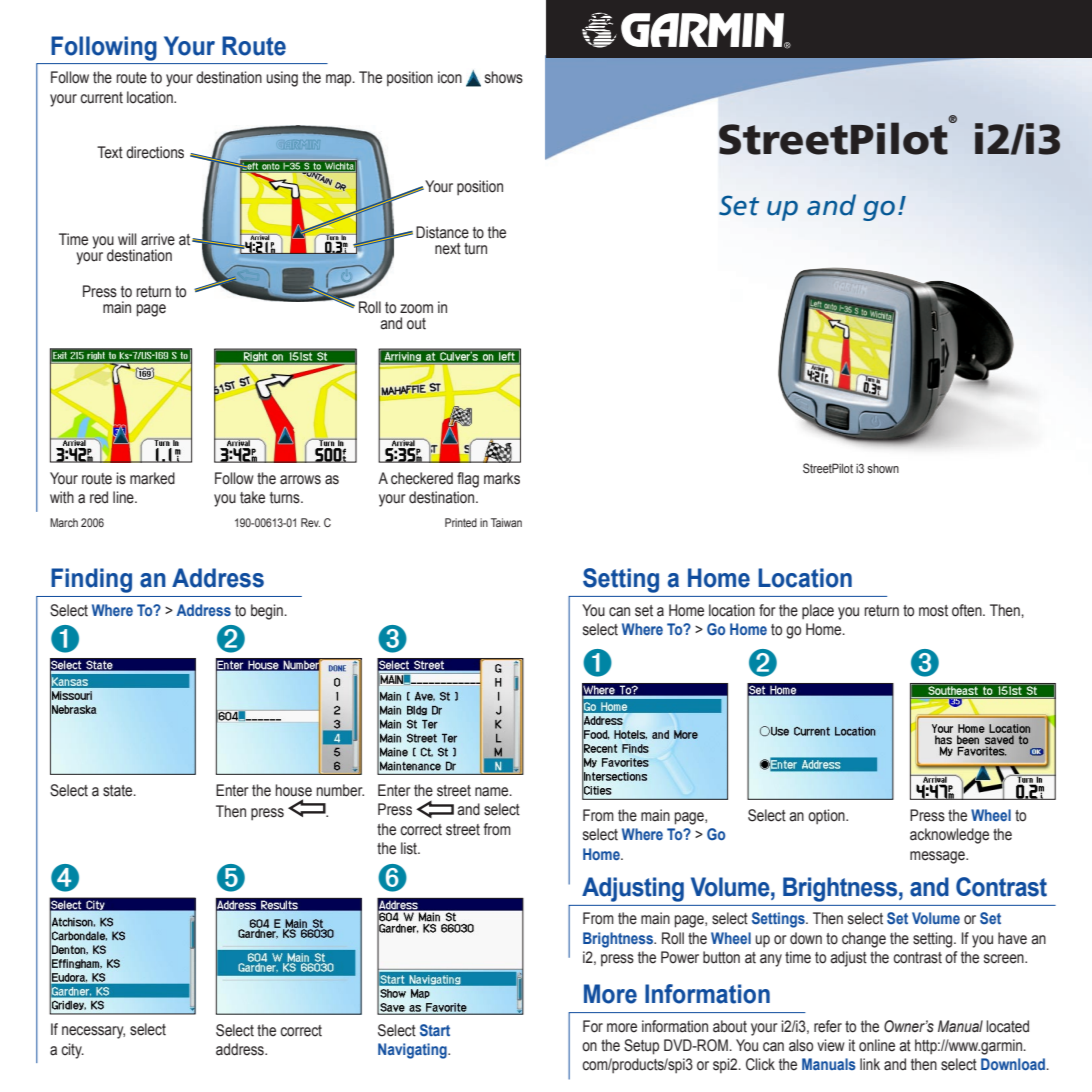 This image has height=1092, width=1092. What do you see at coordinates (504, 77) in the image?
I see `shows` at bounding box center [504, 77].
